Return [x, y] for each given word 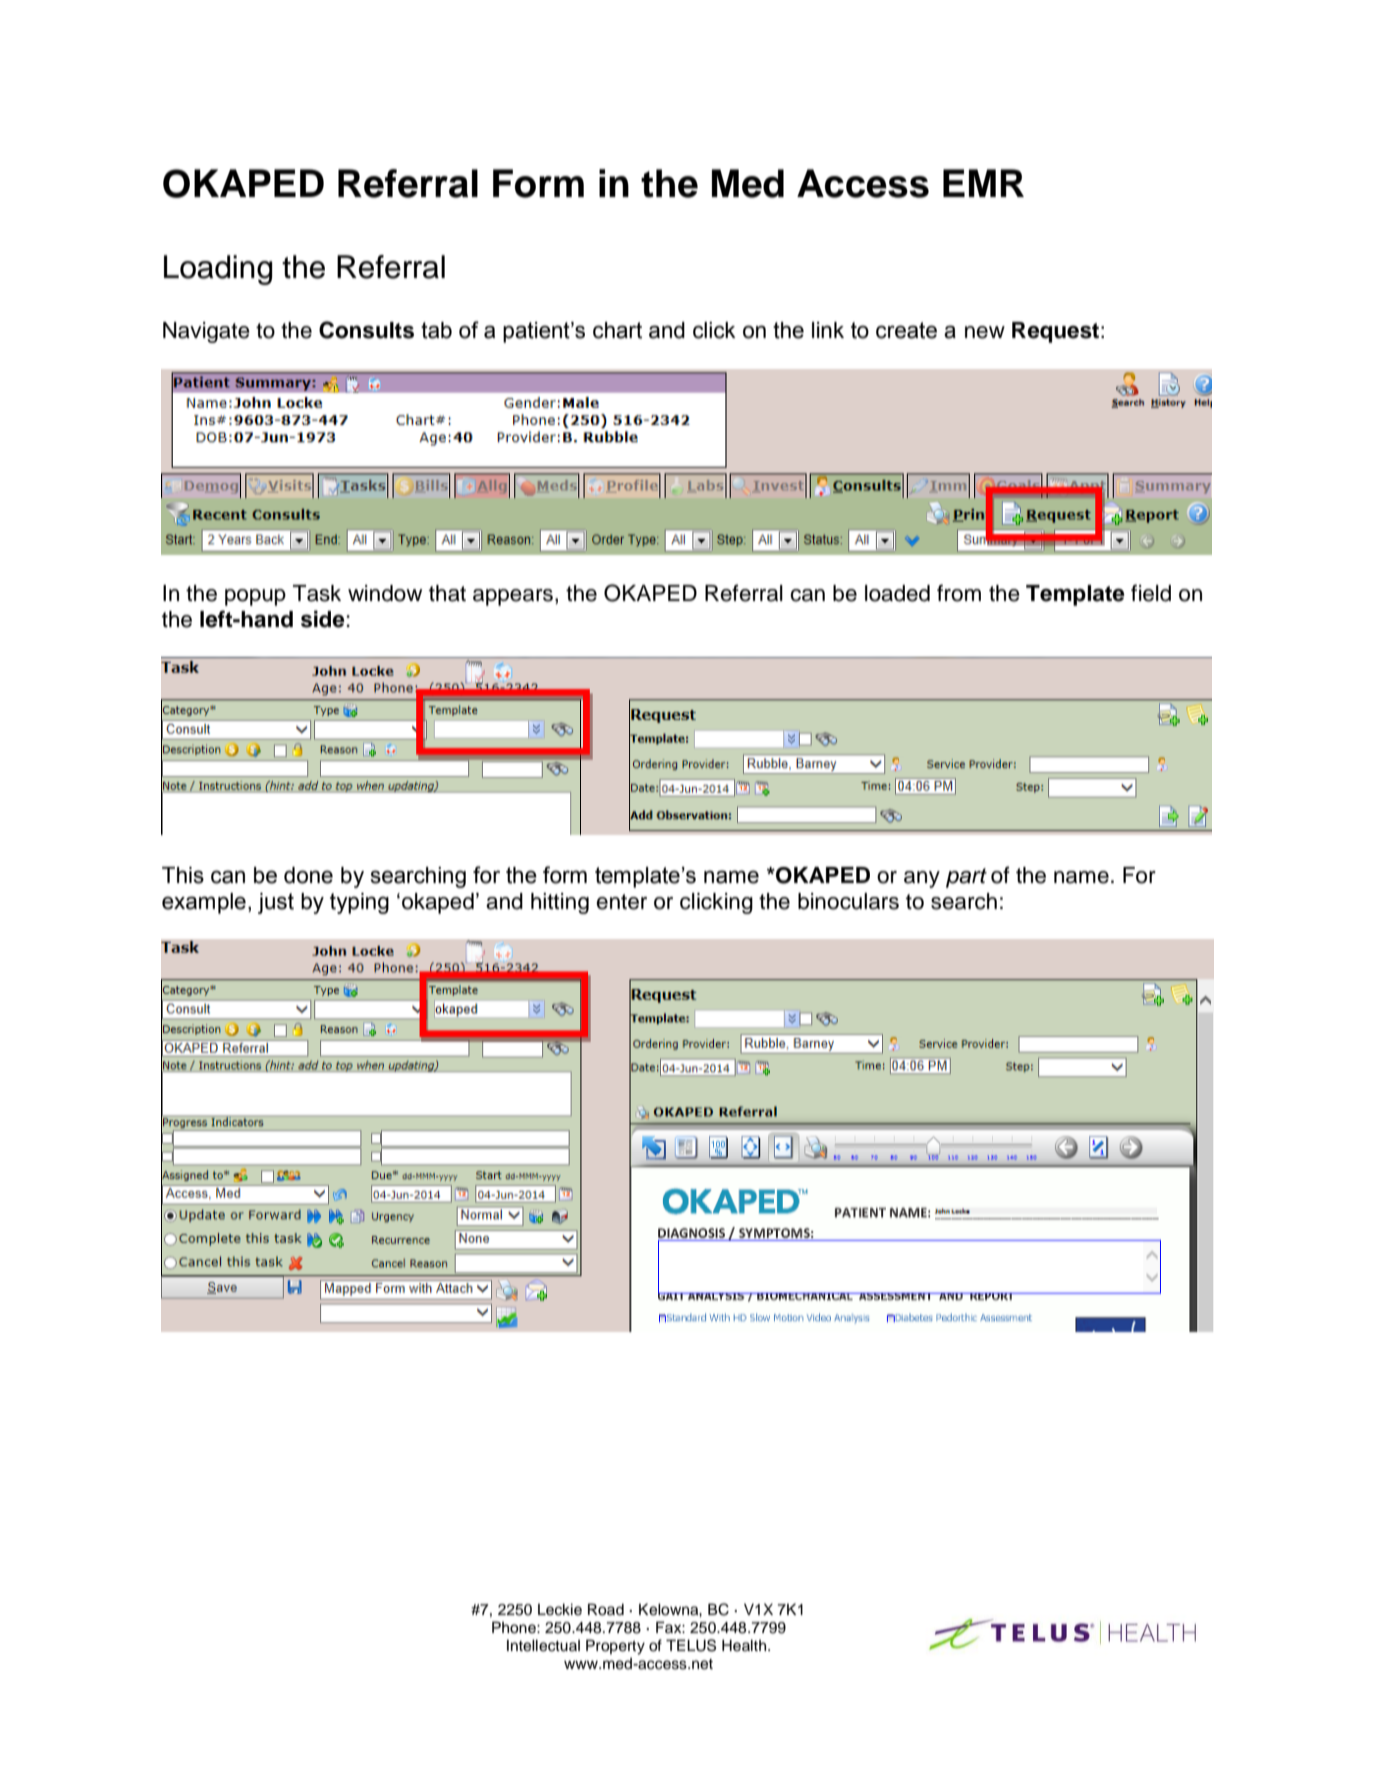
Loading [218, 270]
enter [621, 902]
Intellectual [543, 1645]
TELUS [691, 1645]
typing [359, 903]
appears [513, 597]
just [276, 903]
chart [617, 330]
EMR [983, 183]
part [966, 878]
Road [606, 1609]
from [959, 593]
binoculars [848, 901]
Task [317, 593]
